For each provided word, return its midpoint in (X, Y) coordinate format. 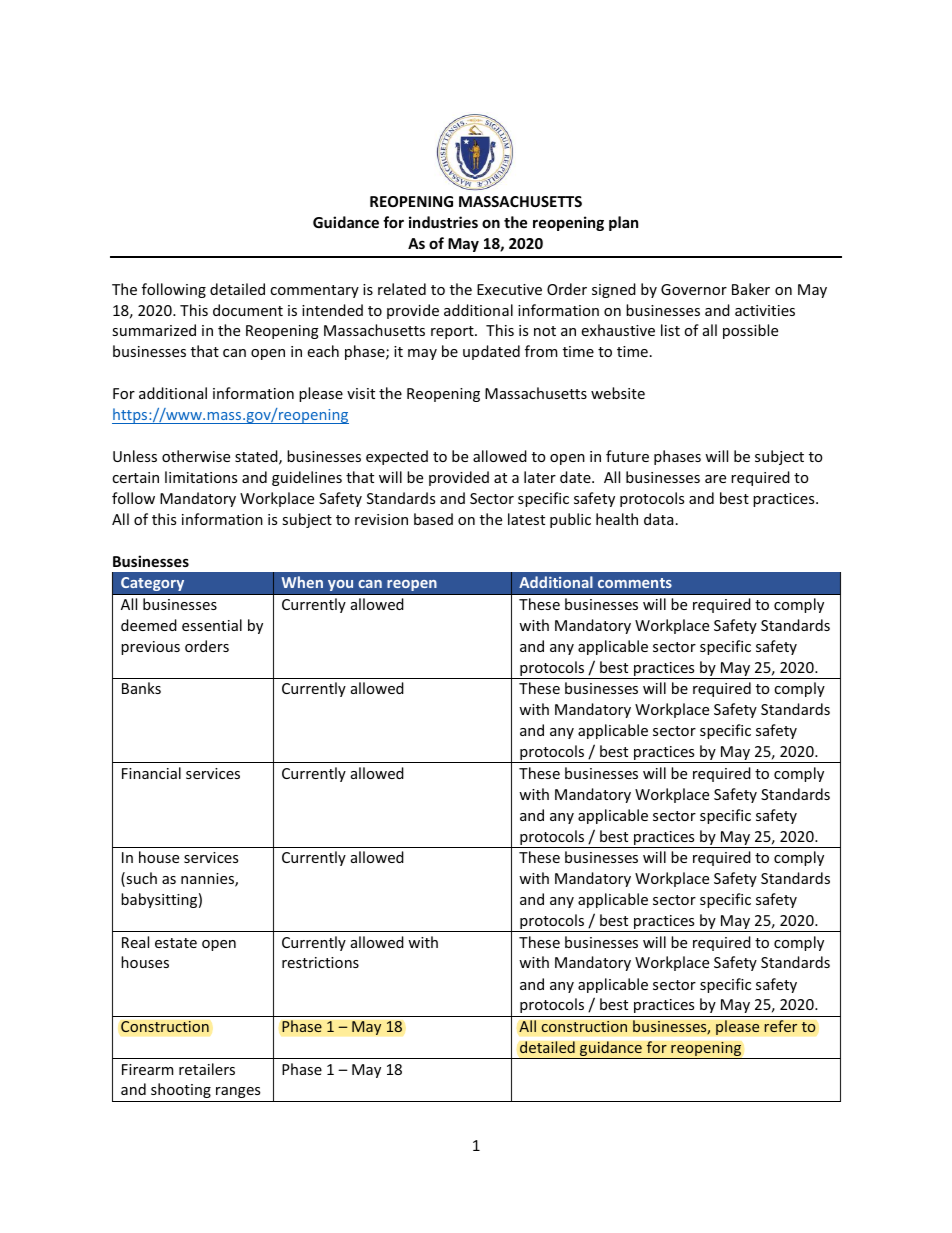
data (658, 519)
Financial (151, 773)
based (433, 519)
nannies (208, 880)
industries (443, 222)
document (248, 310)
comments (635, 583)
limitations (201, 477)
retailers (207, 1069)
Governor (694, 289)
